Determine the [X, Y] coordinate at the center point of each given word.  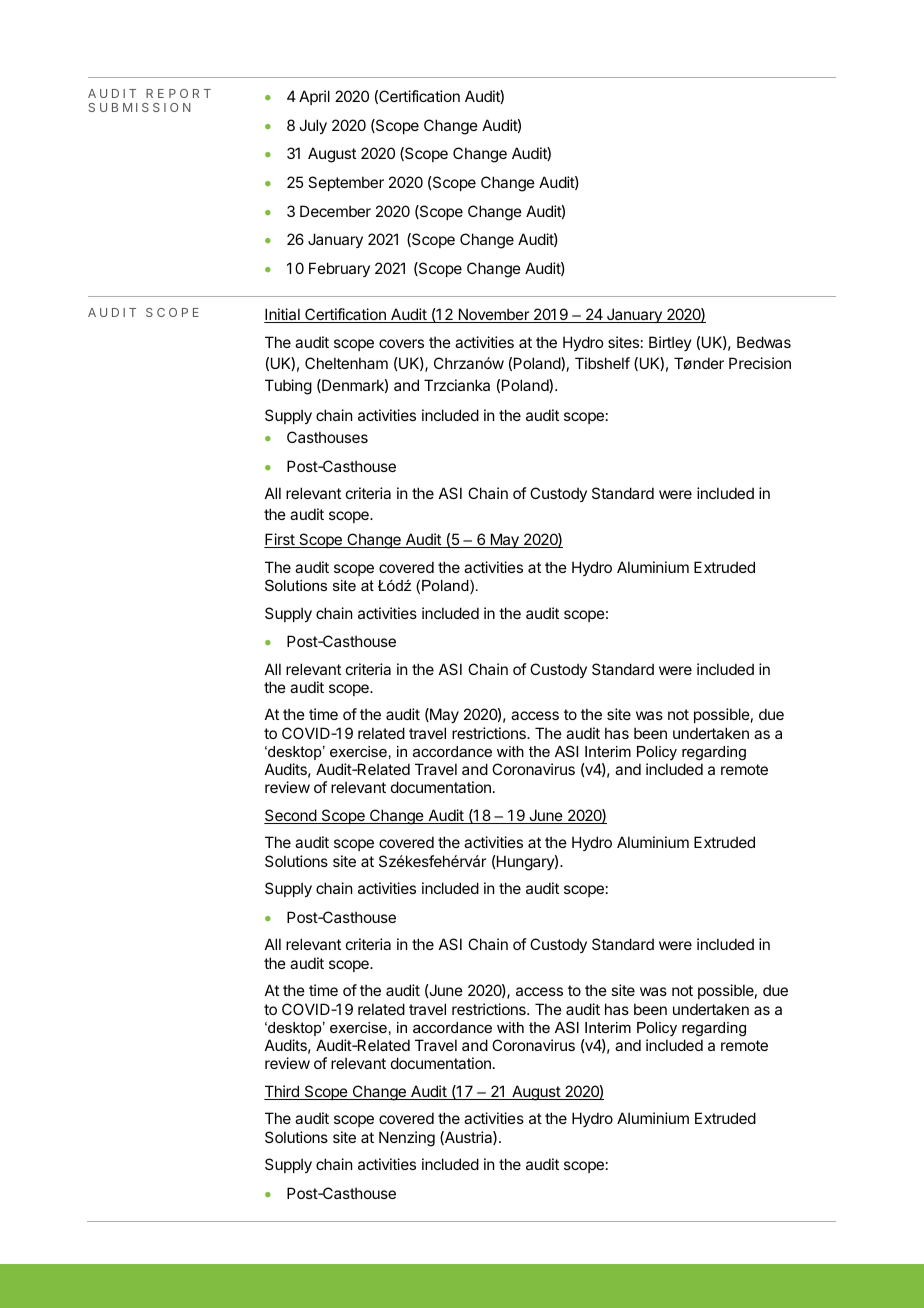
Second [291, 816]
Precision [760, 363]
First [280, 540]
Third [282, 1092]
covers [401, 343]
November [493, 315]
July [313, 126]
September [346, 183]
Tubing [288, 387]
